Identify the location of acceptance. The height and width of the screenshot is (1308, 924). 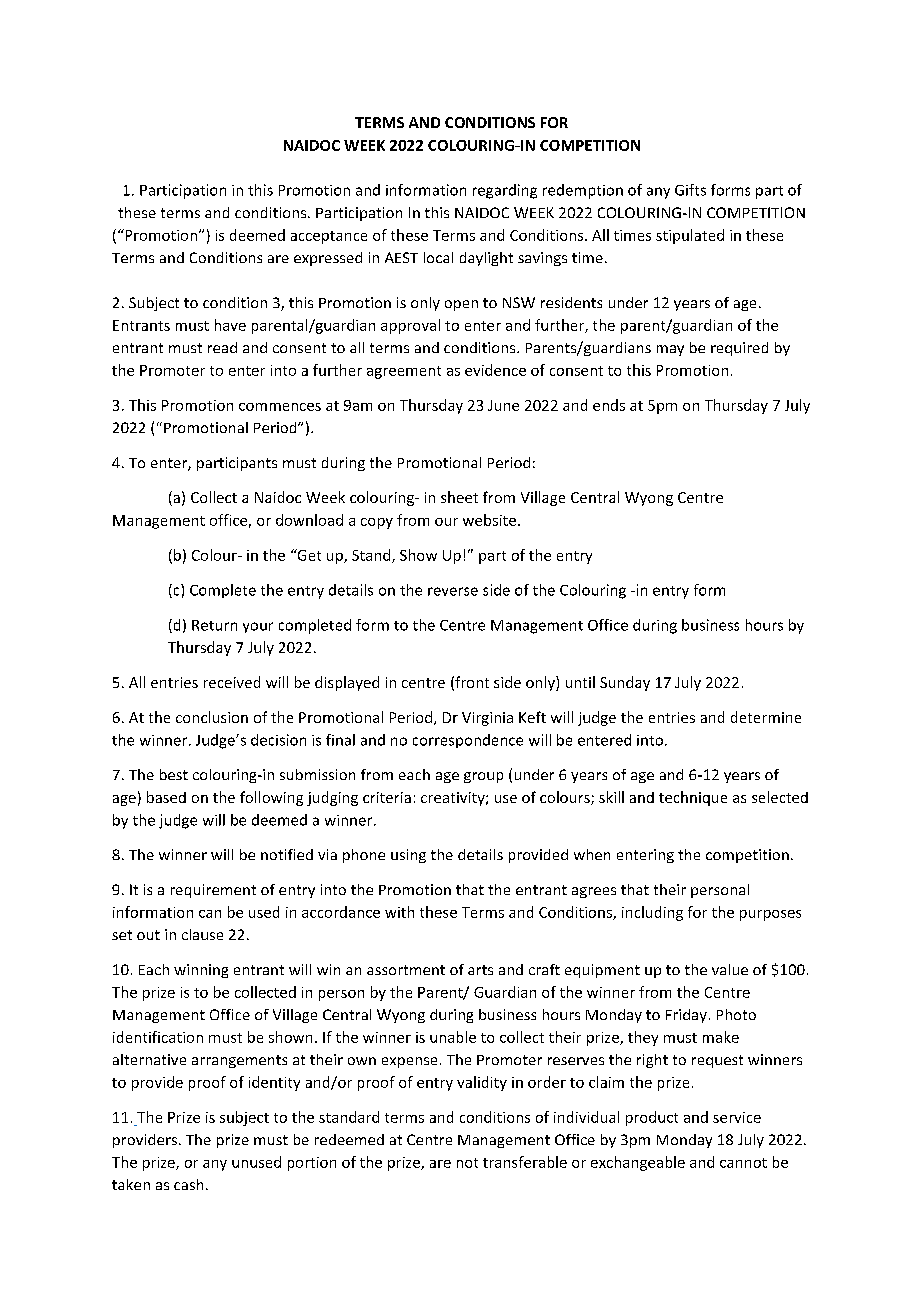
(329, 237).
